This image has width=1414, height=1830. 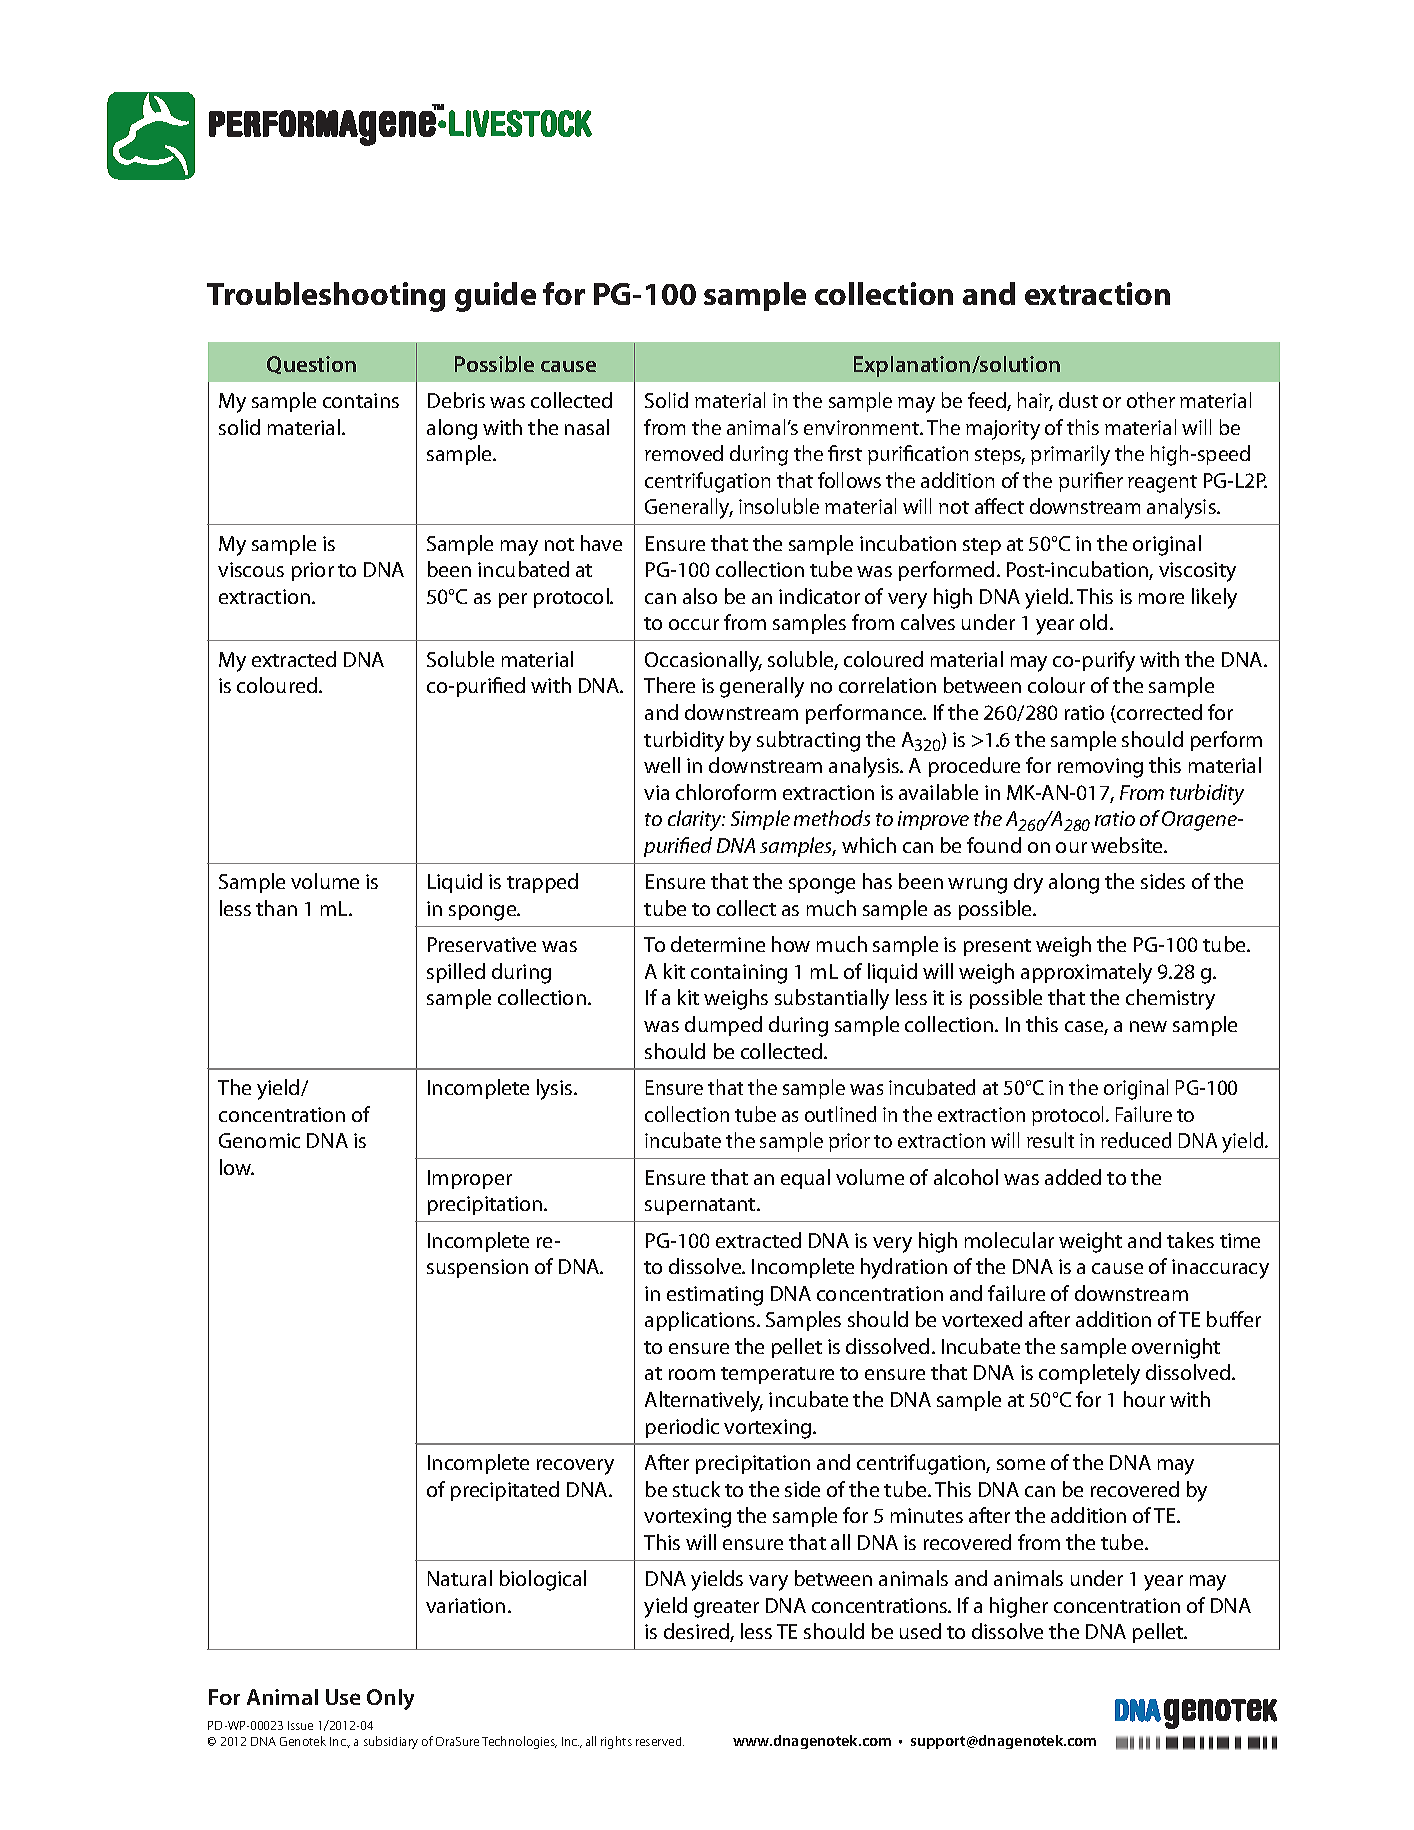 I want to click on Occasionally, so click(x=703, y=661).
